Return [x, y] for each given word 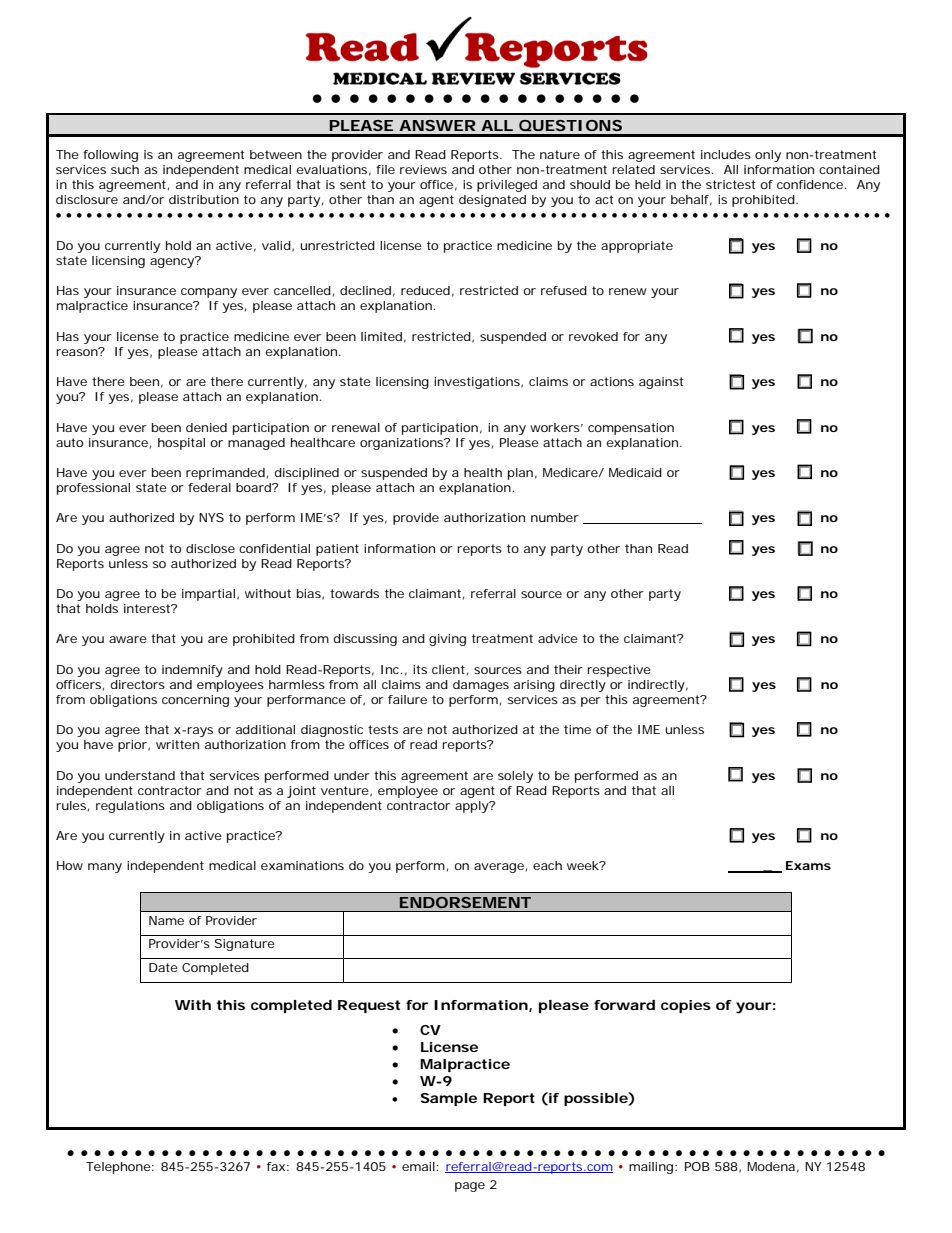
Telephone [118, 1168]
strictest [730, 184]
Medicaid [635, 472]
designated [492, 201]
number [555, 517]
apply [472, 807]
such [125, 169]
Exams [808, 865]
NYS [211, 517]
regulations [130, 807]
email [418, 1166]
